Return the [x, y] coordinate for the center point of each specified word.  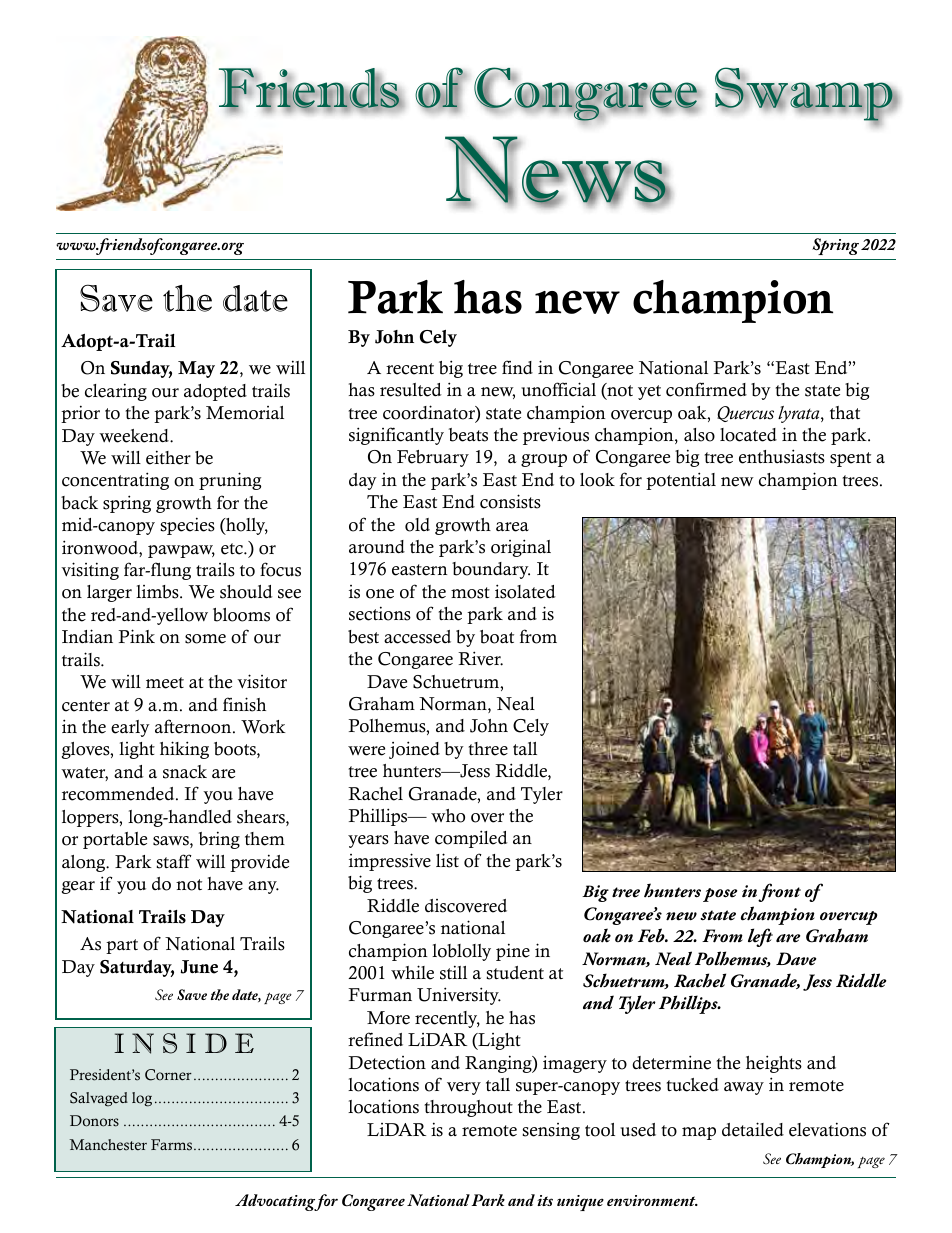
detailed [753, 1129]
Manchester [108, 1145]
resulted [411, 390]
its [545, 1200]
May [196, 369]
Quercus [745, 414]
